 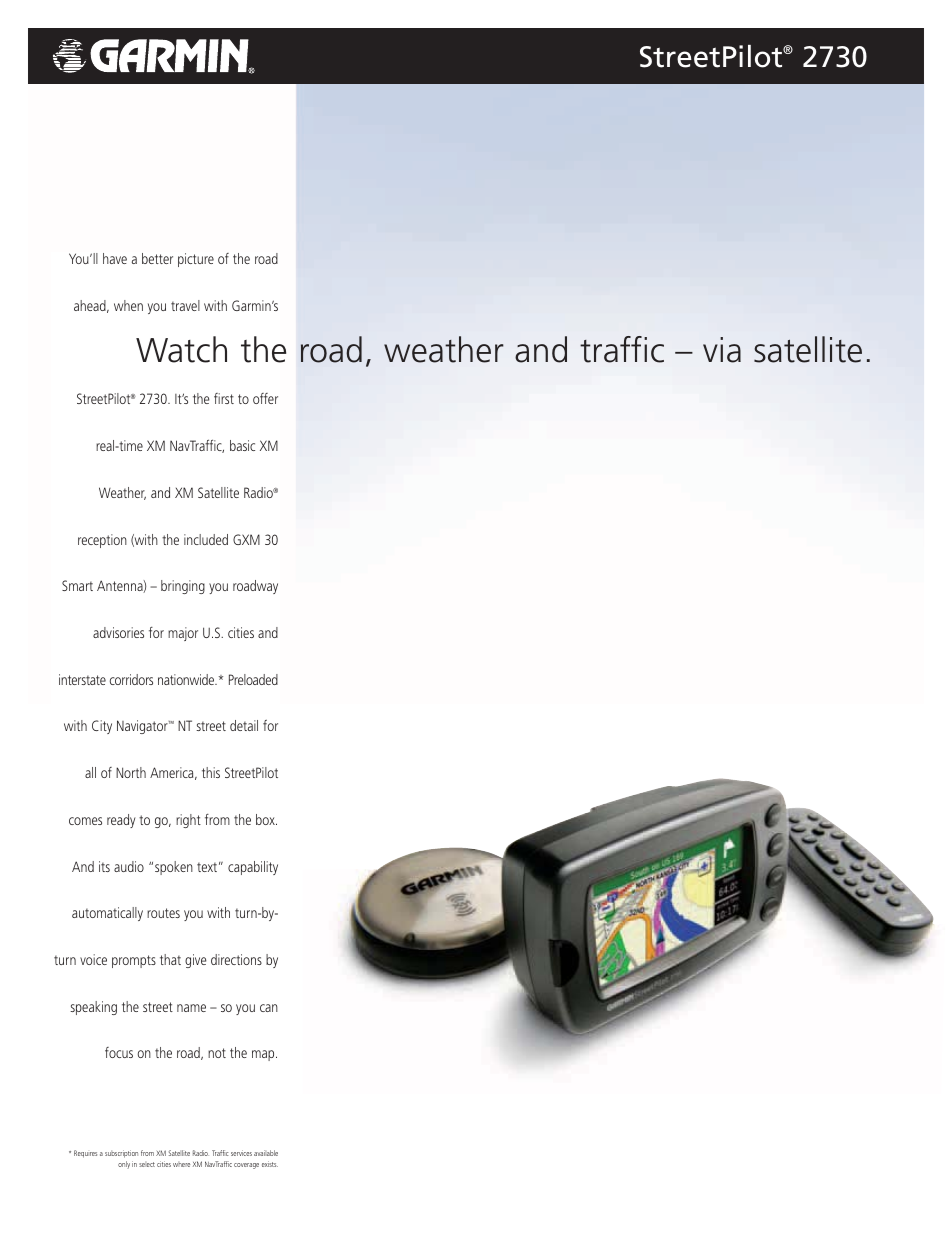 I want to click on routes, so click(x=163, y=913).
